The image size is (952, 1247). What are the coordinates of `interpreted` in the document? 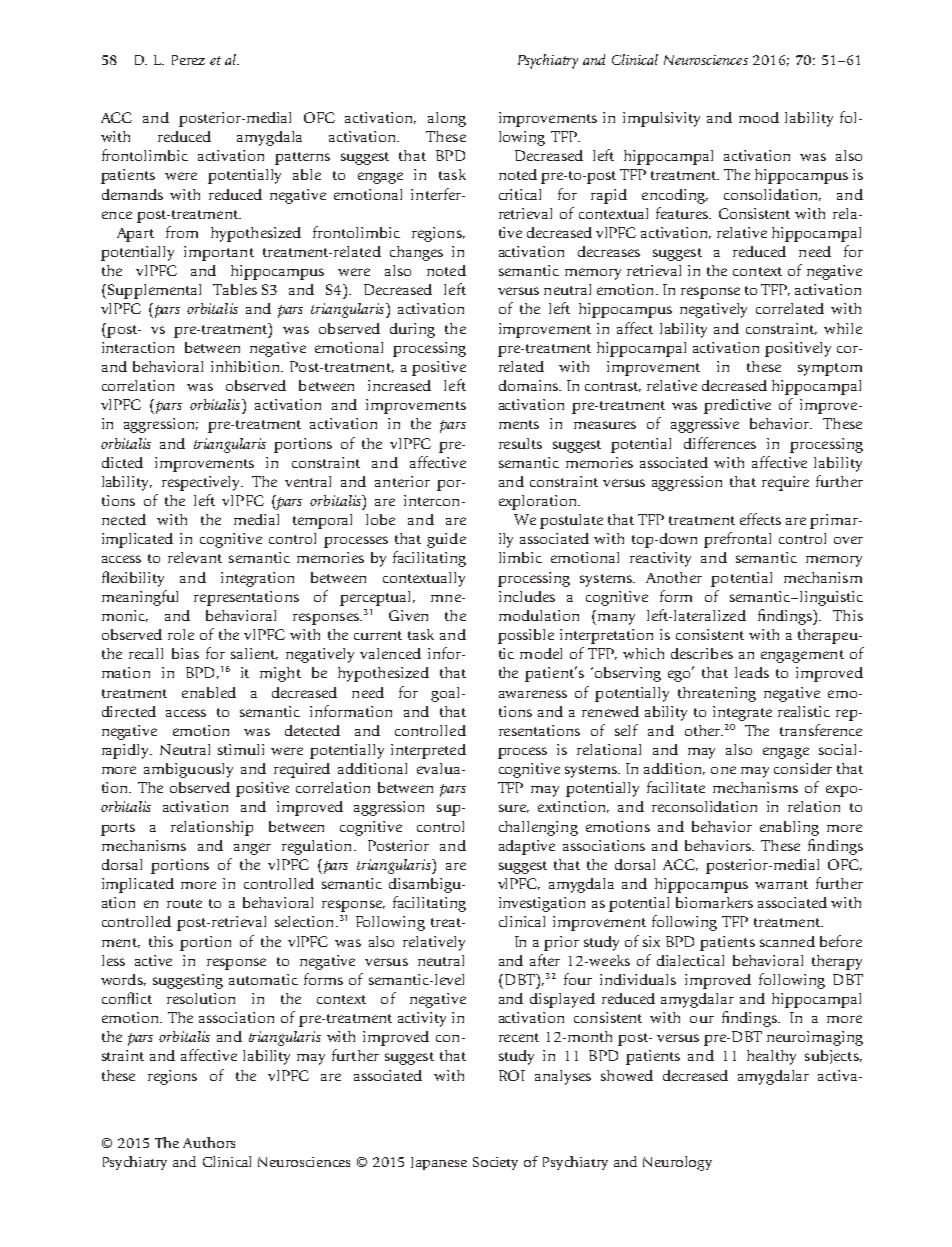 It's located at (428, 751).
